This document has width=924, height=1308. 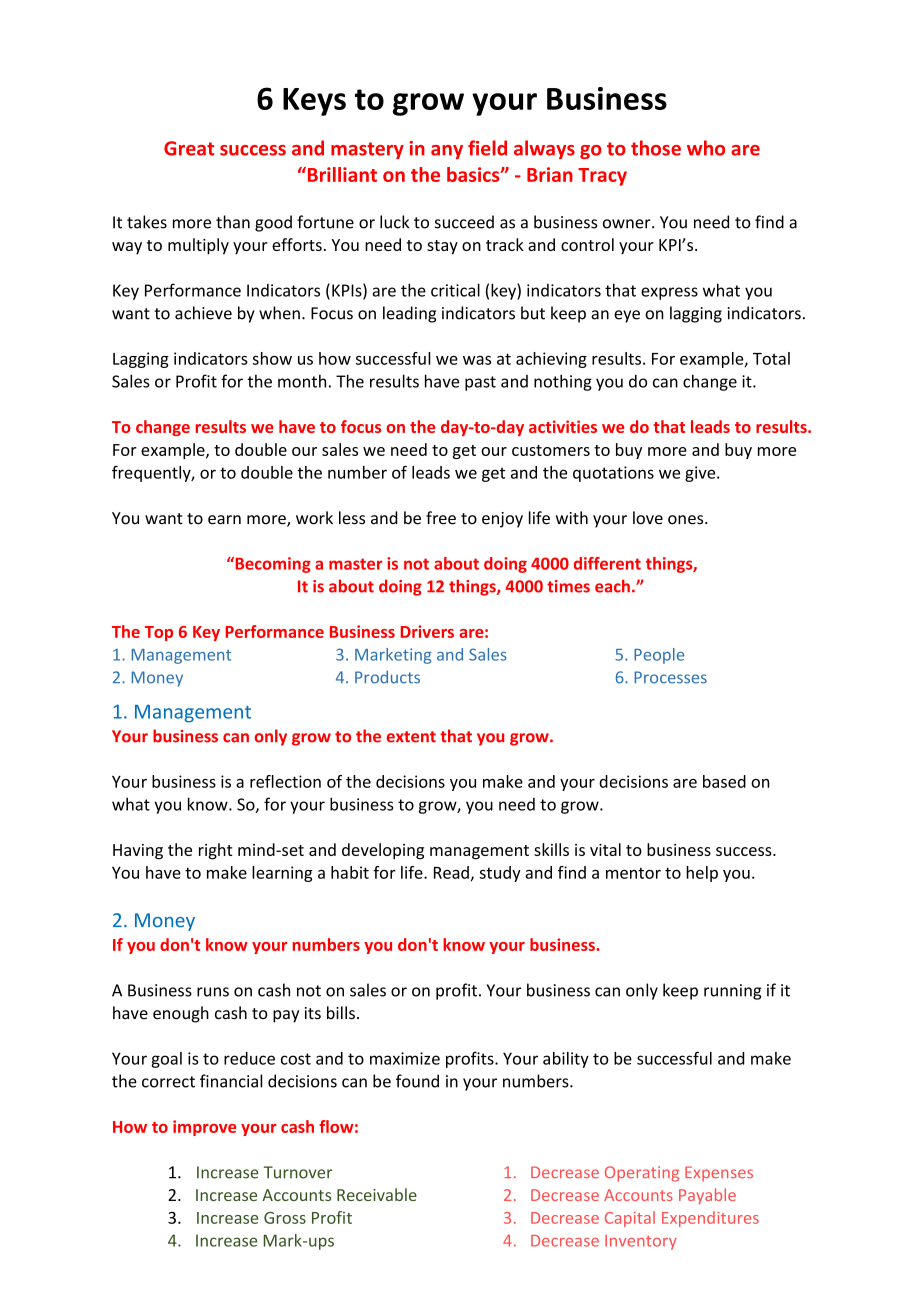 I want to click on running, so click(x=732, y=992).
